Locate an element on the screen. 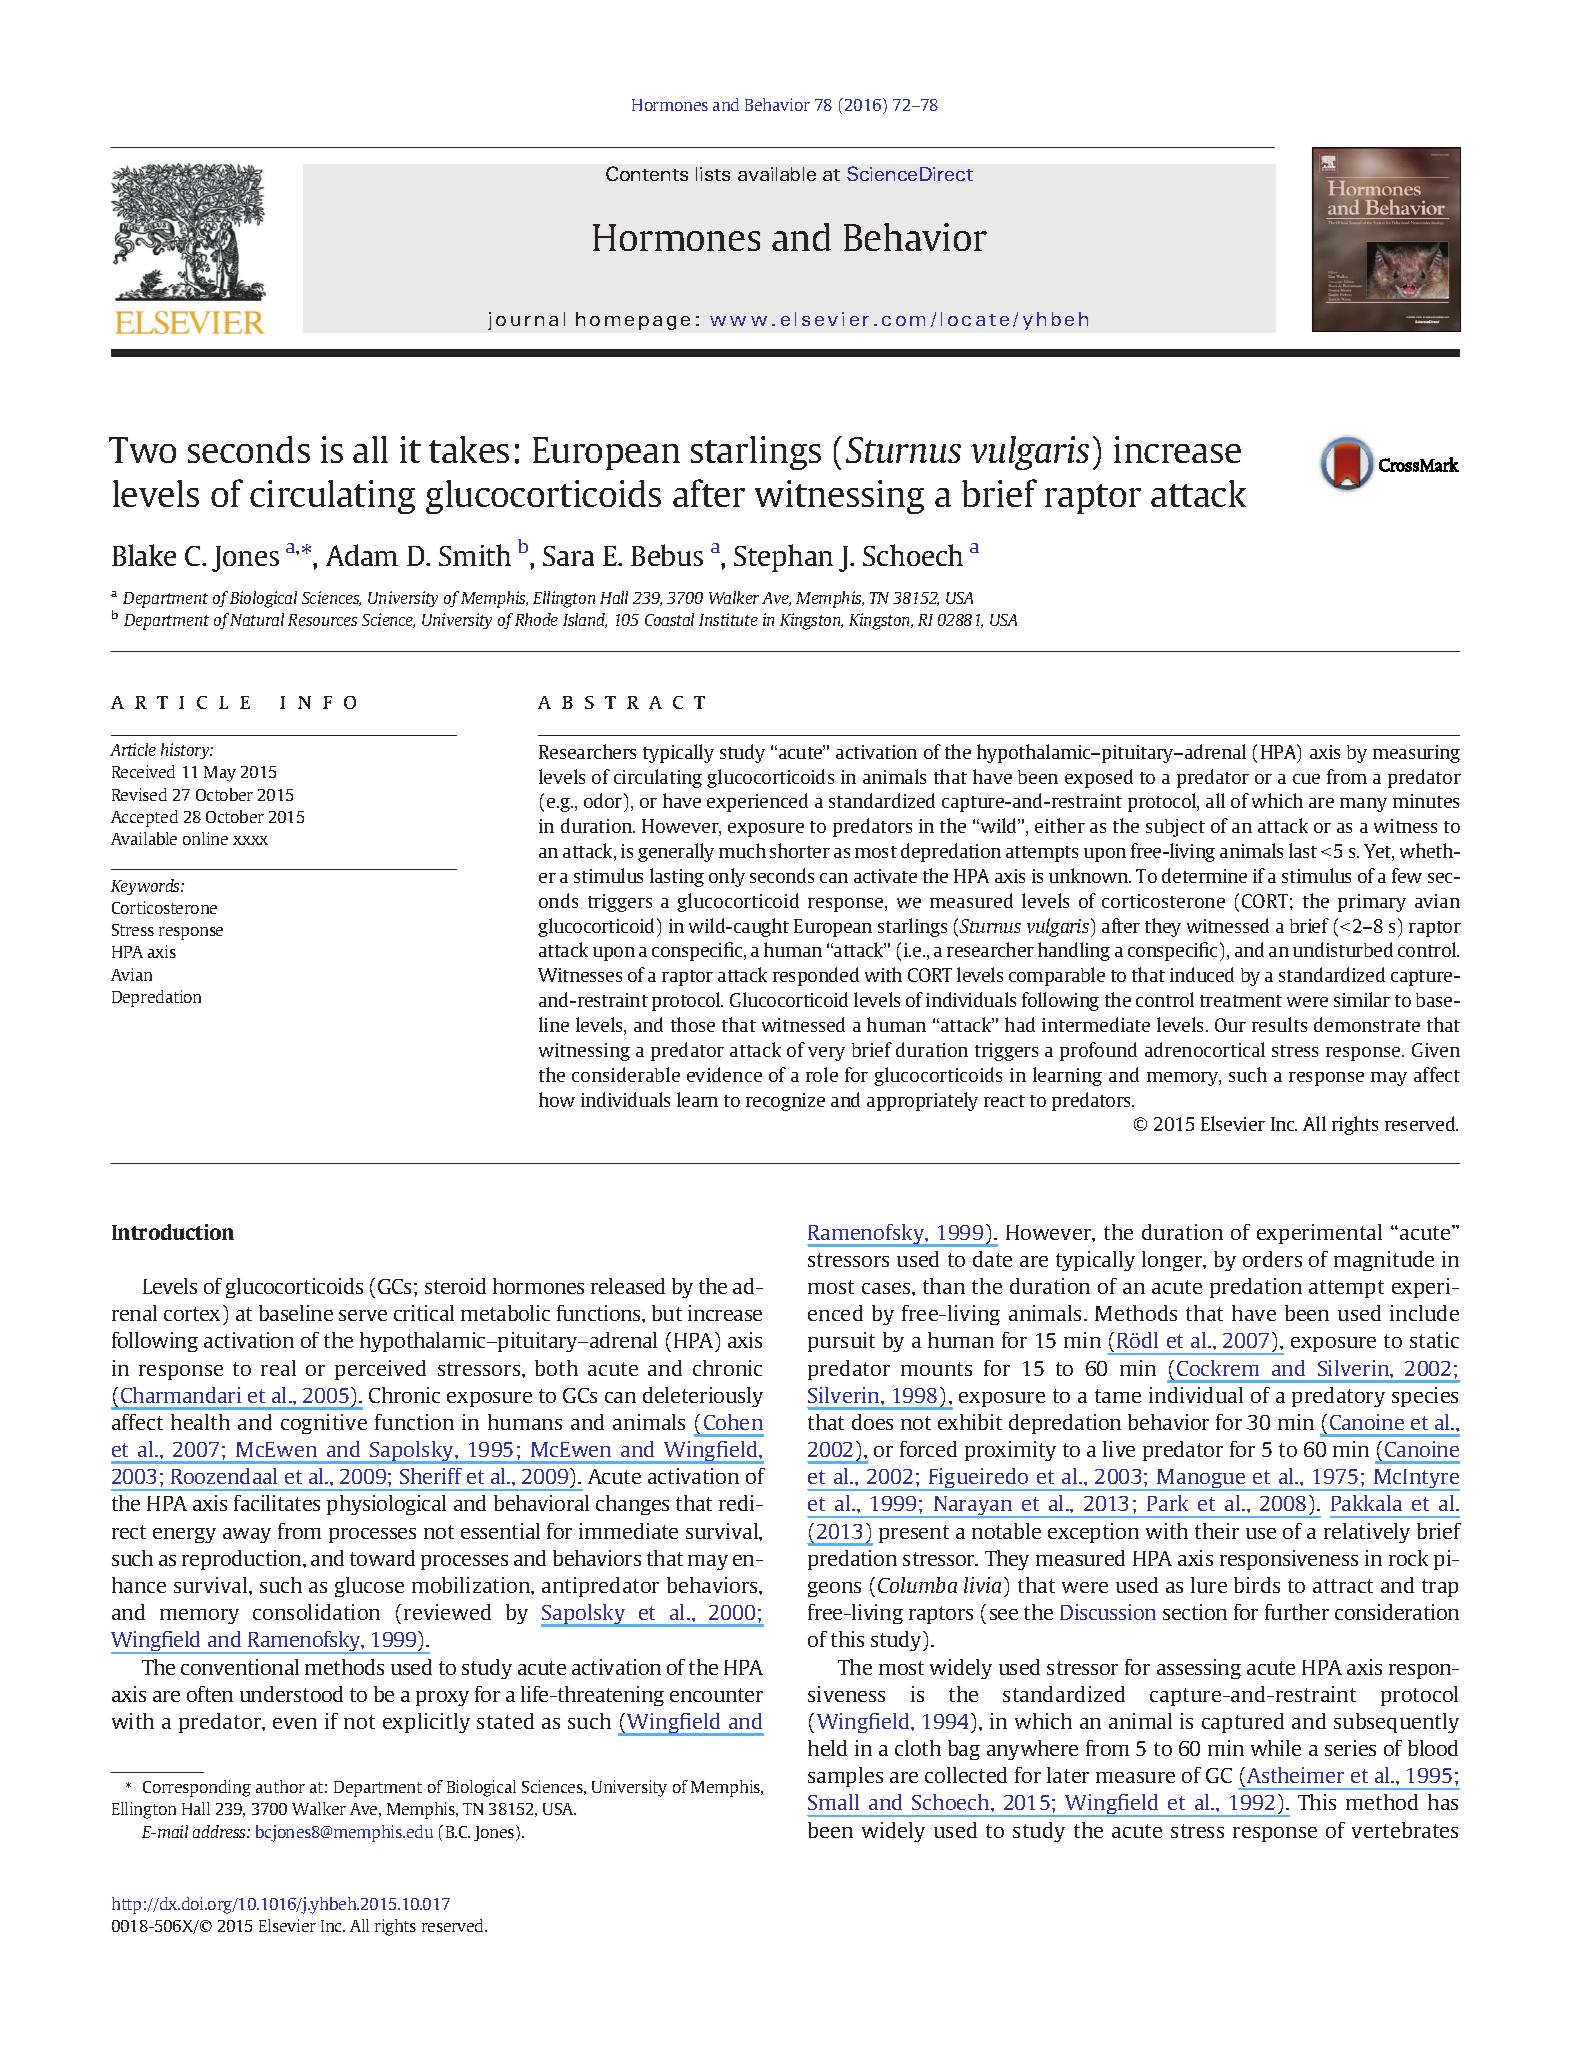  while is located at coordinates (1276, 1748).
